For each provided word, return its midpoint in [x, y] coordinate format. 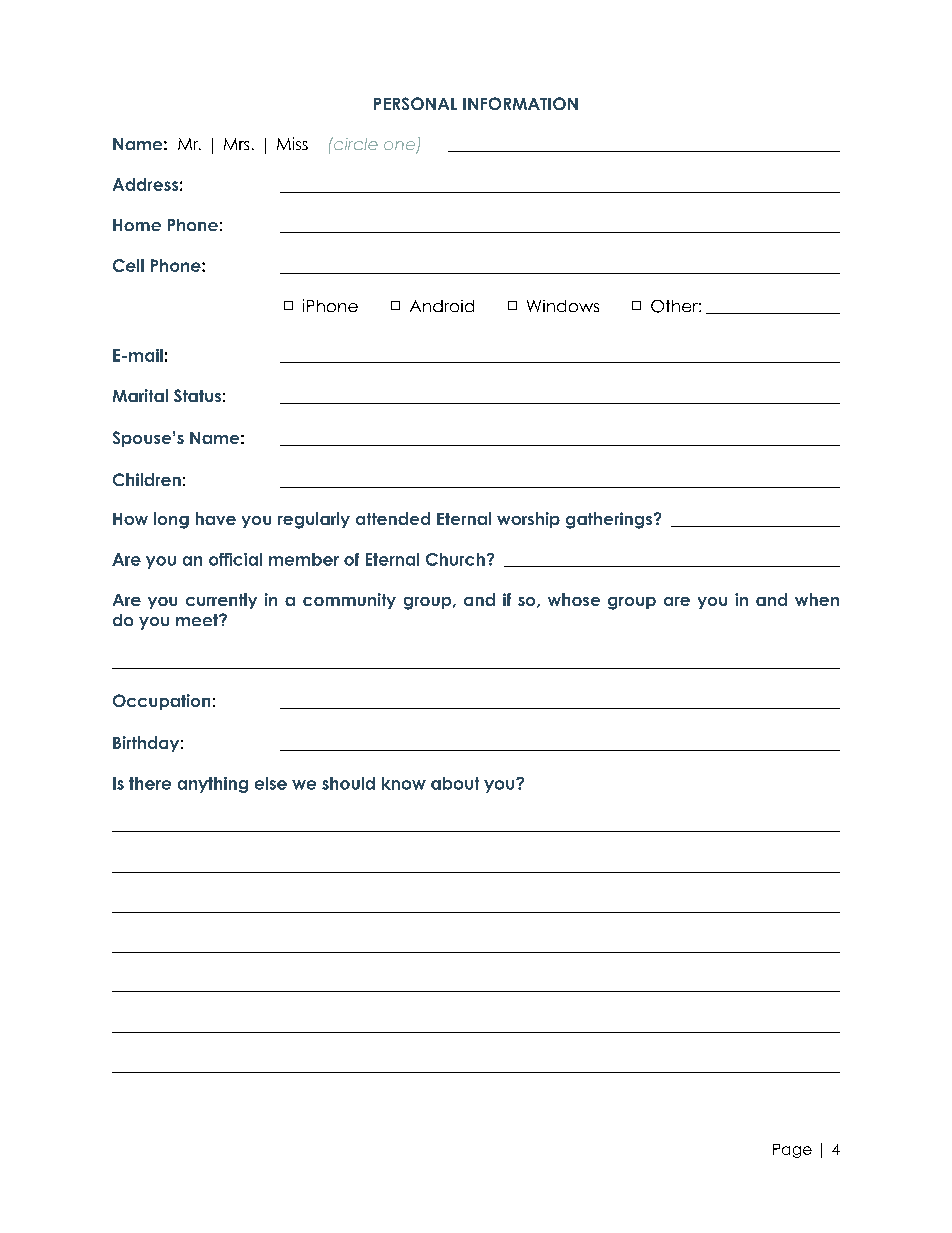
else [271, 783]
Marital [140, 395]
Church [455, 559]
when [817, 599]
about [455, 783]
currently [221, 601]
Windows [563, 306]
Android [442, 306]
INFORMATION [520, 103]
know [404, 783]
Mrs [236, 144]
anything [213, 785]
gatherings [610, 520]
